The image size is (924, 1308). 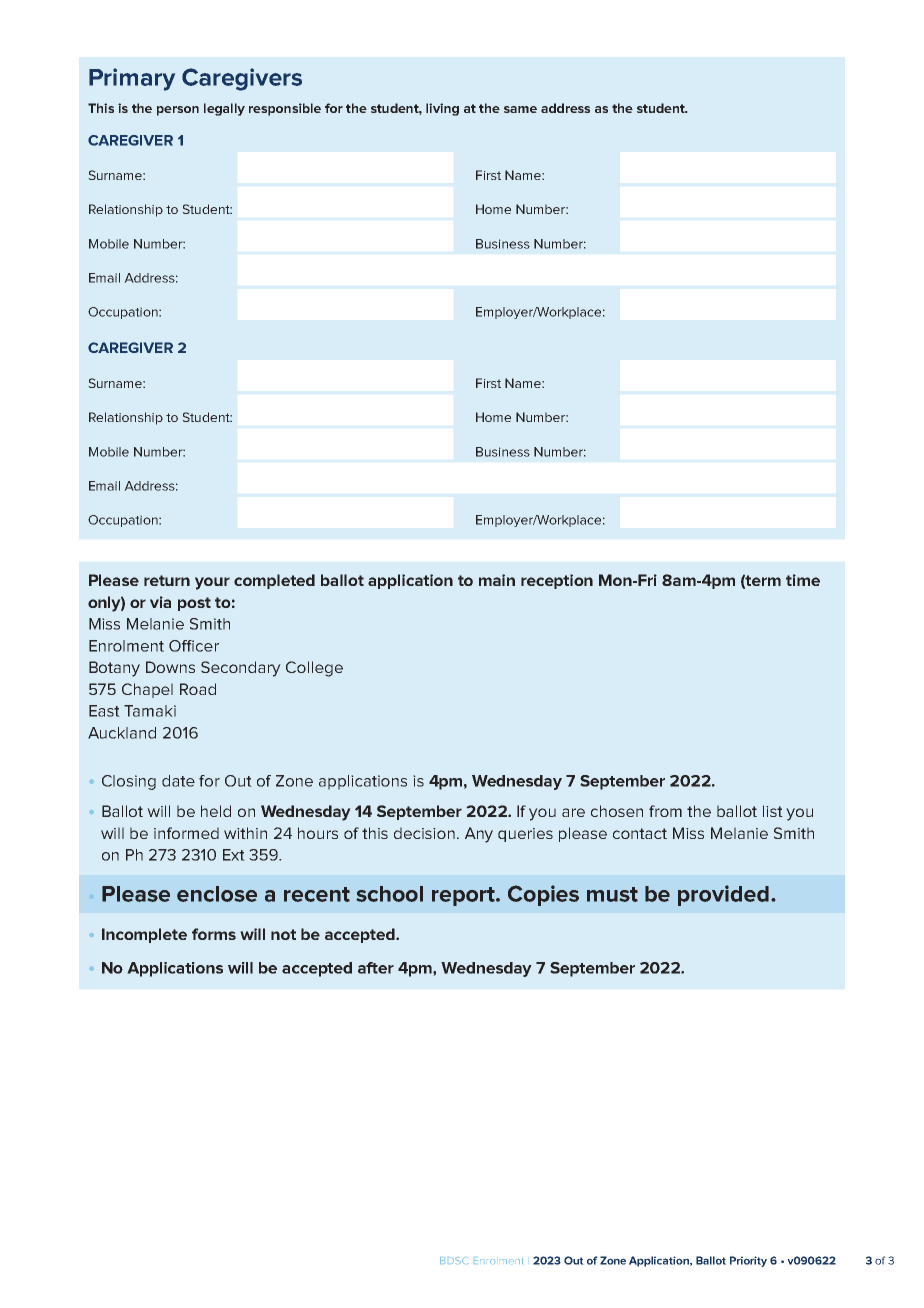 What do you see at coordinates (520, 109) in the screenshot?
I see `same` at bounding box center [520, 109].
